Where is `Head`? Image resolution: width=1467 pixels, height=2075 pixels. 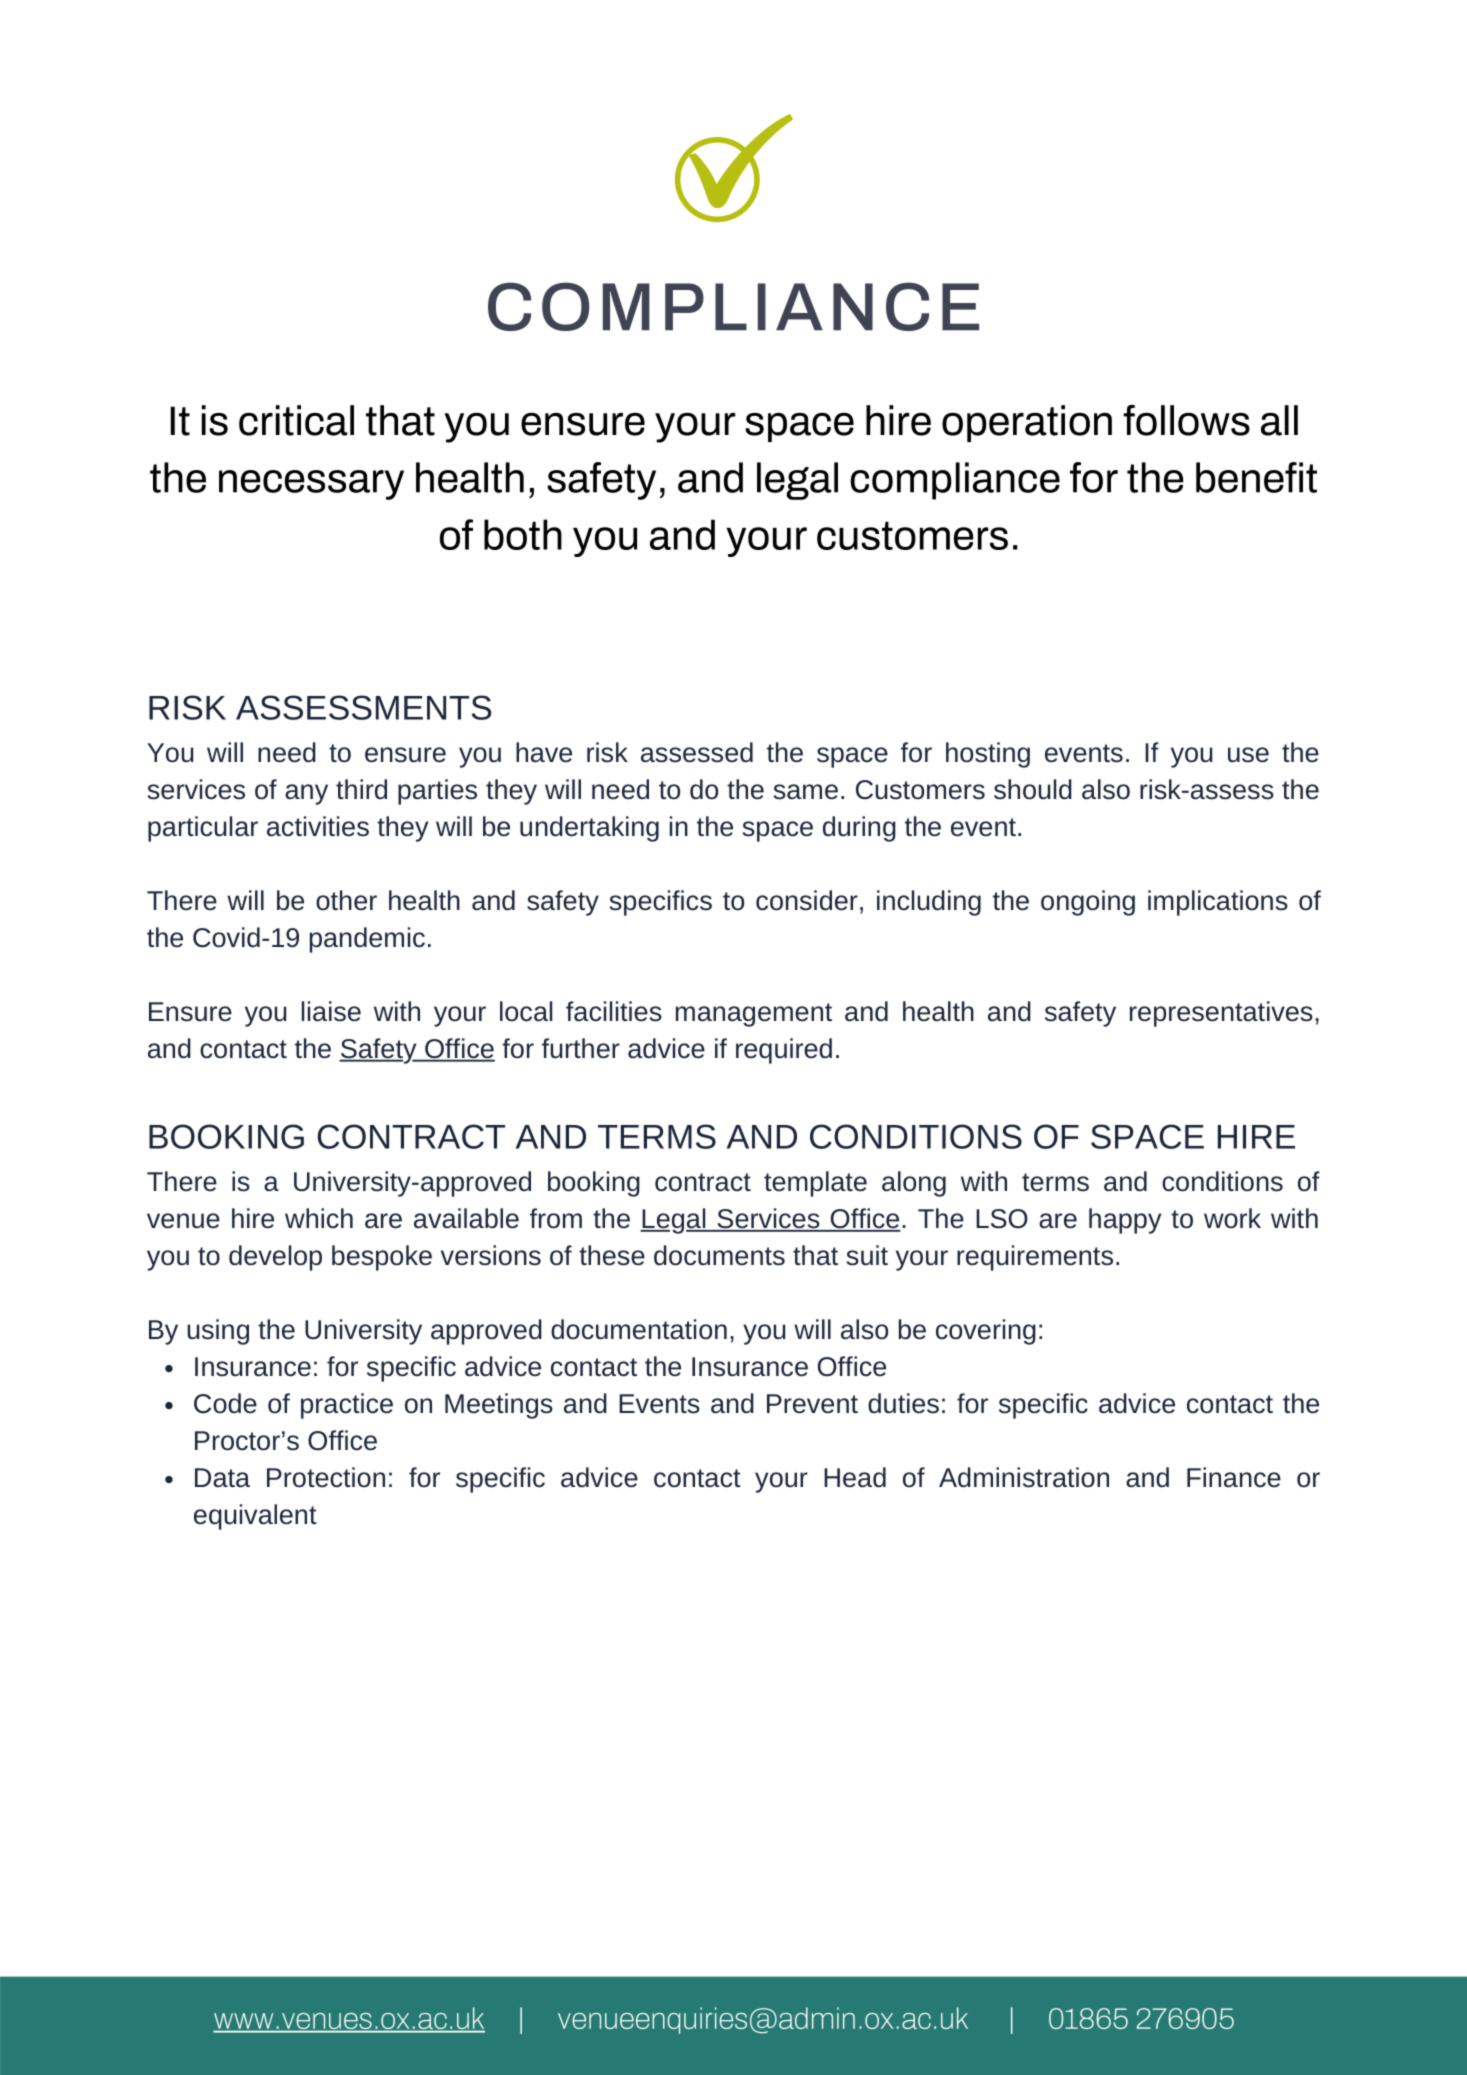
Head is located at coordinates (855, 1477).
